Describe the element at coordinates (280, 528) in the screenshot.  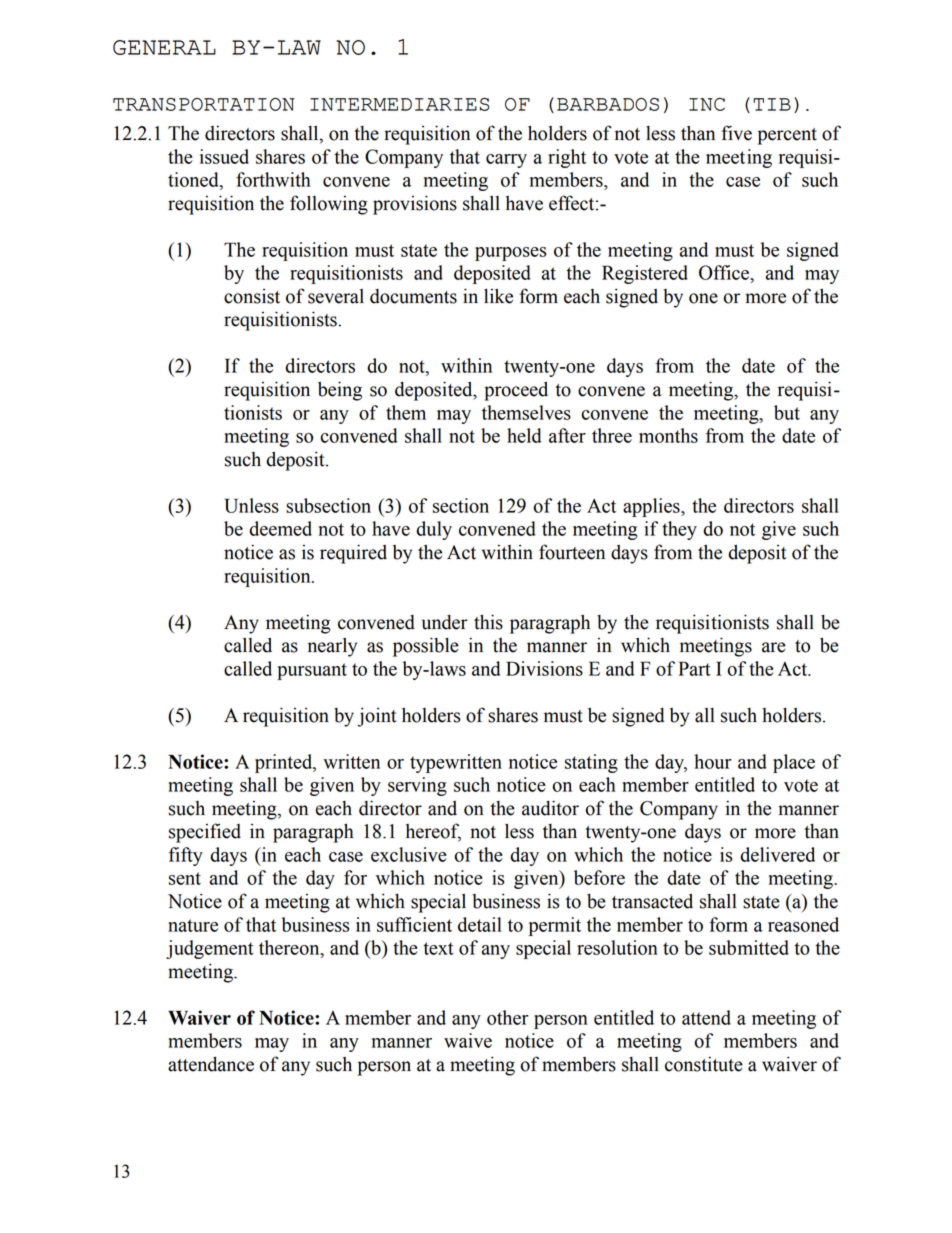
I see `deemed` at that location.
